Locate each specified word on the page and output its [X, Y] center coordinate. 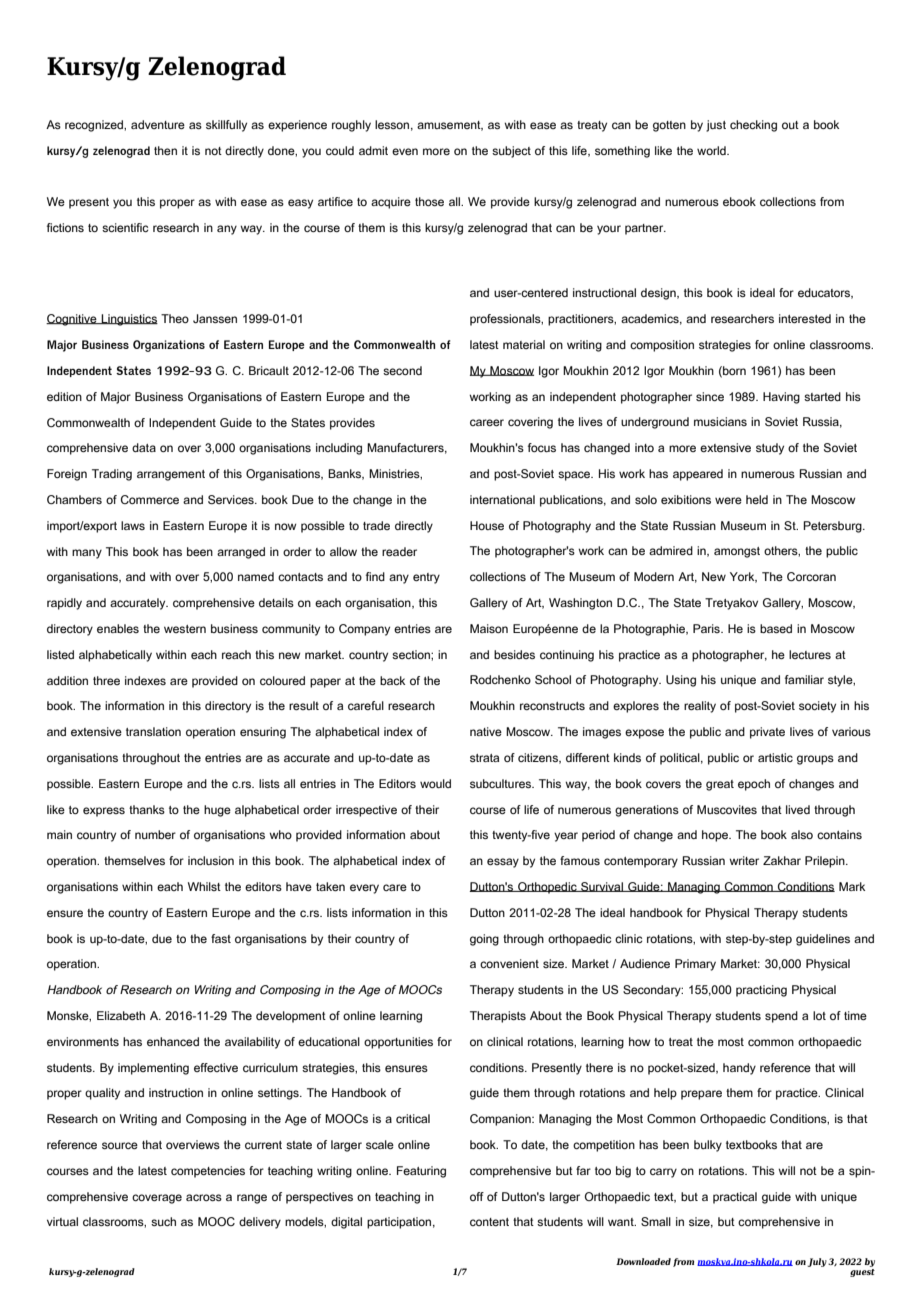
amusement [450, 126]
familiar [804, 679]
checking [753, 126]
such [163, 1221]
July [817, 1262]
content [489, 1222]
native [486, 731]
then [165, 150]
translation [153, 731]
